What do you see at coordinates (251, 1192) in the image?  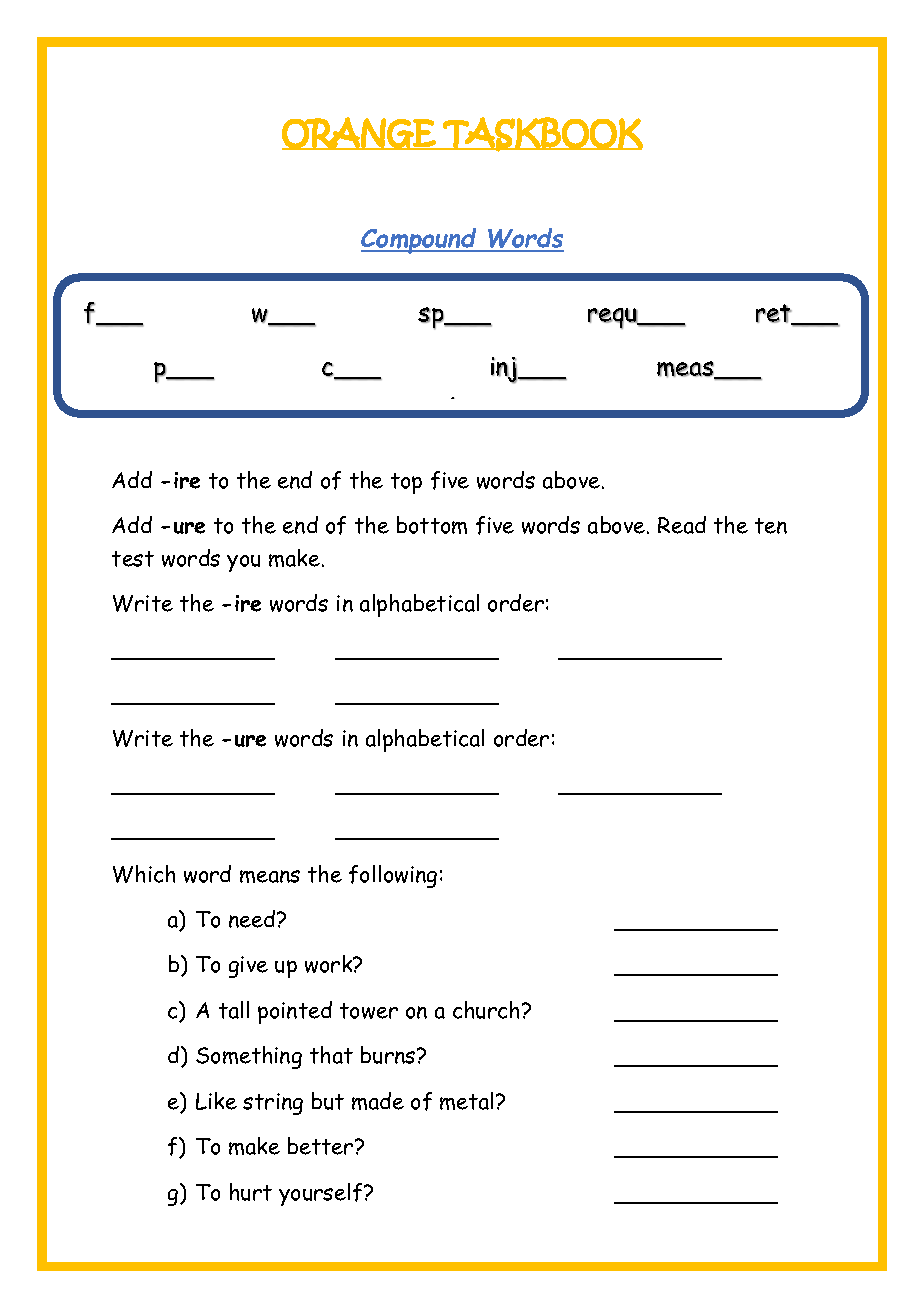 I see `hurt` at bounding box center [251, 1192].
